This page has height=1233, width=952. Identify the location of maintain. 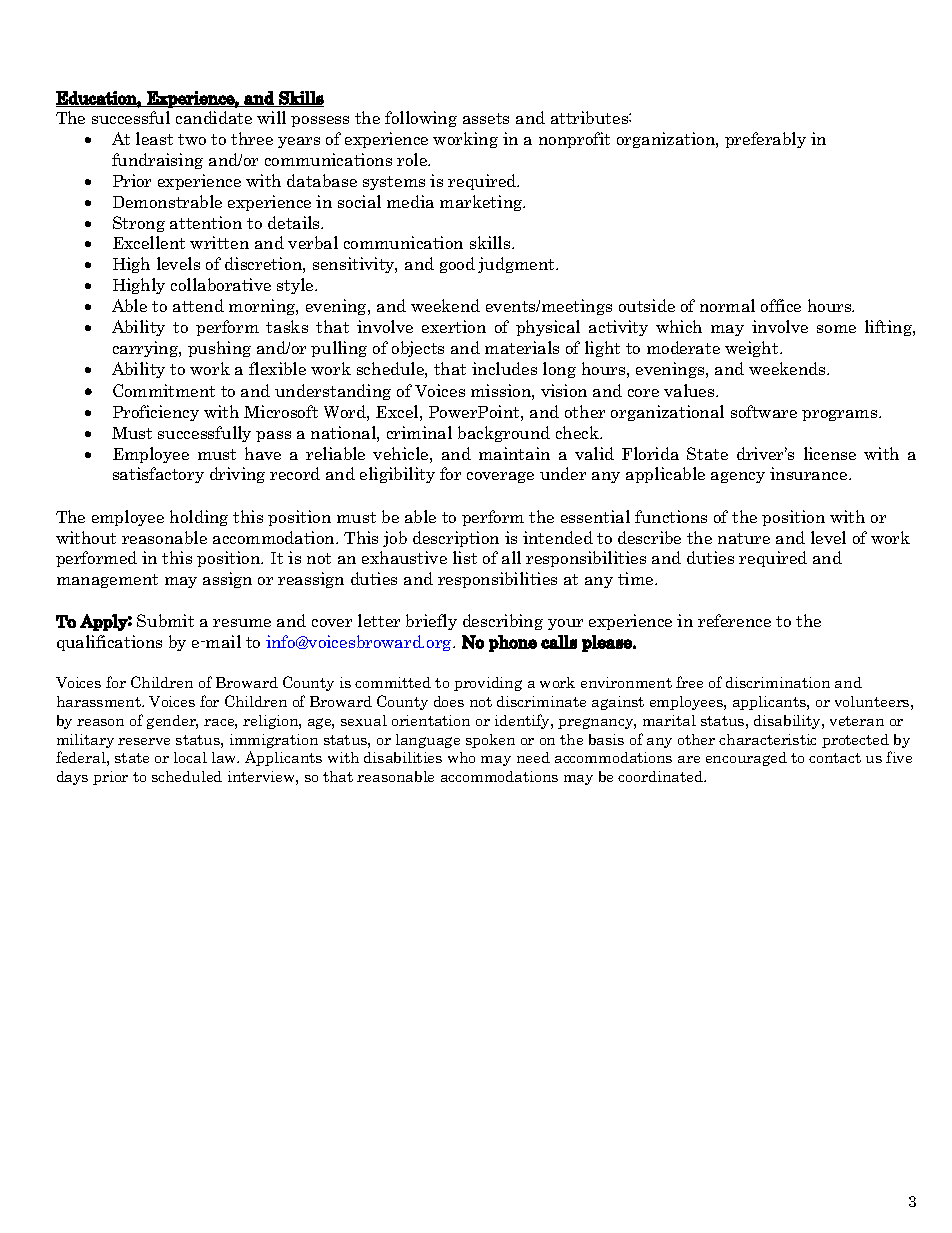
(514, 453).
